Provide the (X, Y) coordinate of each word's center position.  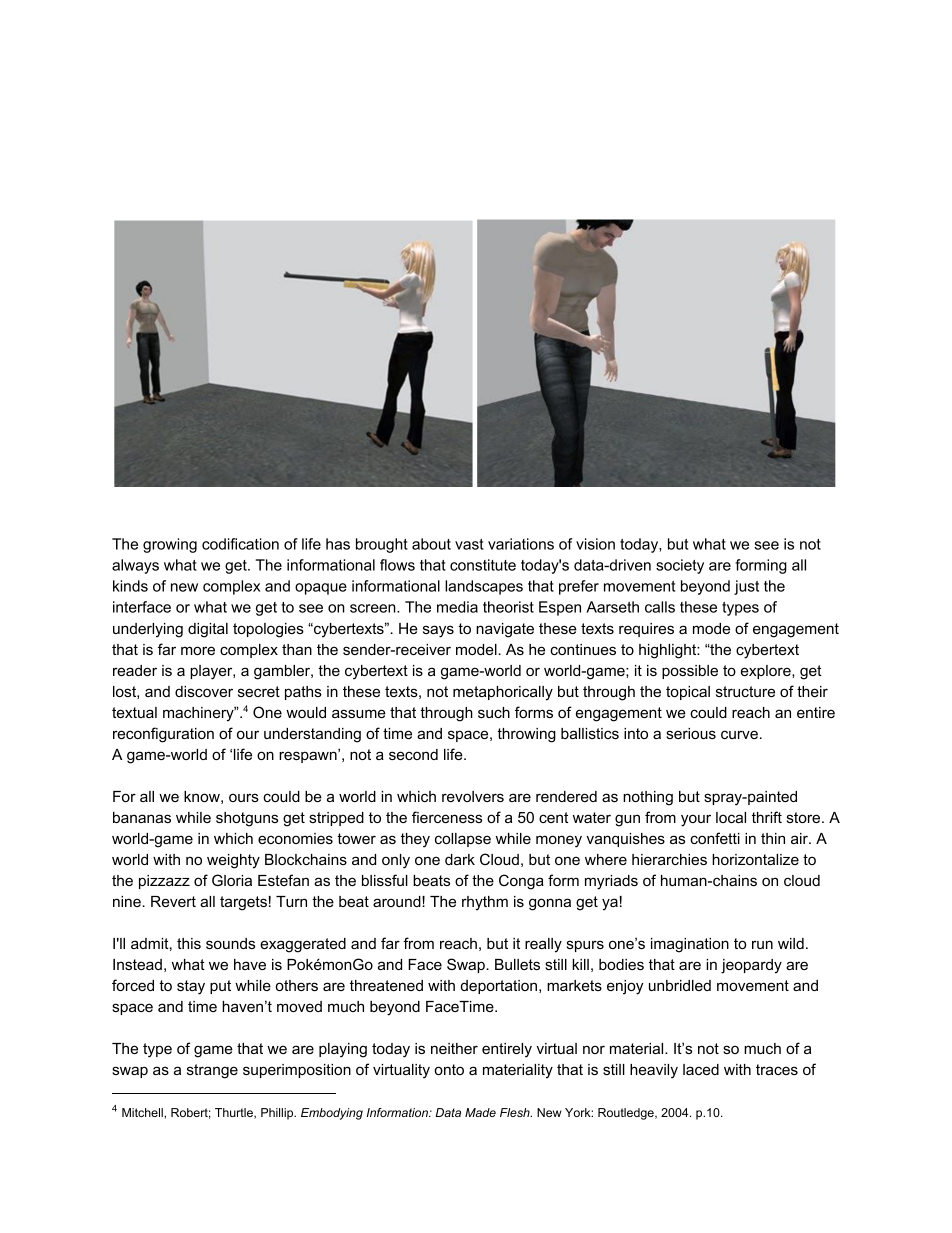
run (762, 944)
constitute (483, 565)
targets (243, 903)
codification (240, 544)
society (680, 566)
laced (701, 1069)
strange (212, 1071)
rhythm (485, 903)
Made (480, 1112)
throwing (526, 735)
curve (739, 734)
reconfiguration (163, 735)
